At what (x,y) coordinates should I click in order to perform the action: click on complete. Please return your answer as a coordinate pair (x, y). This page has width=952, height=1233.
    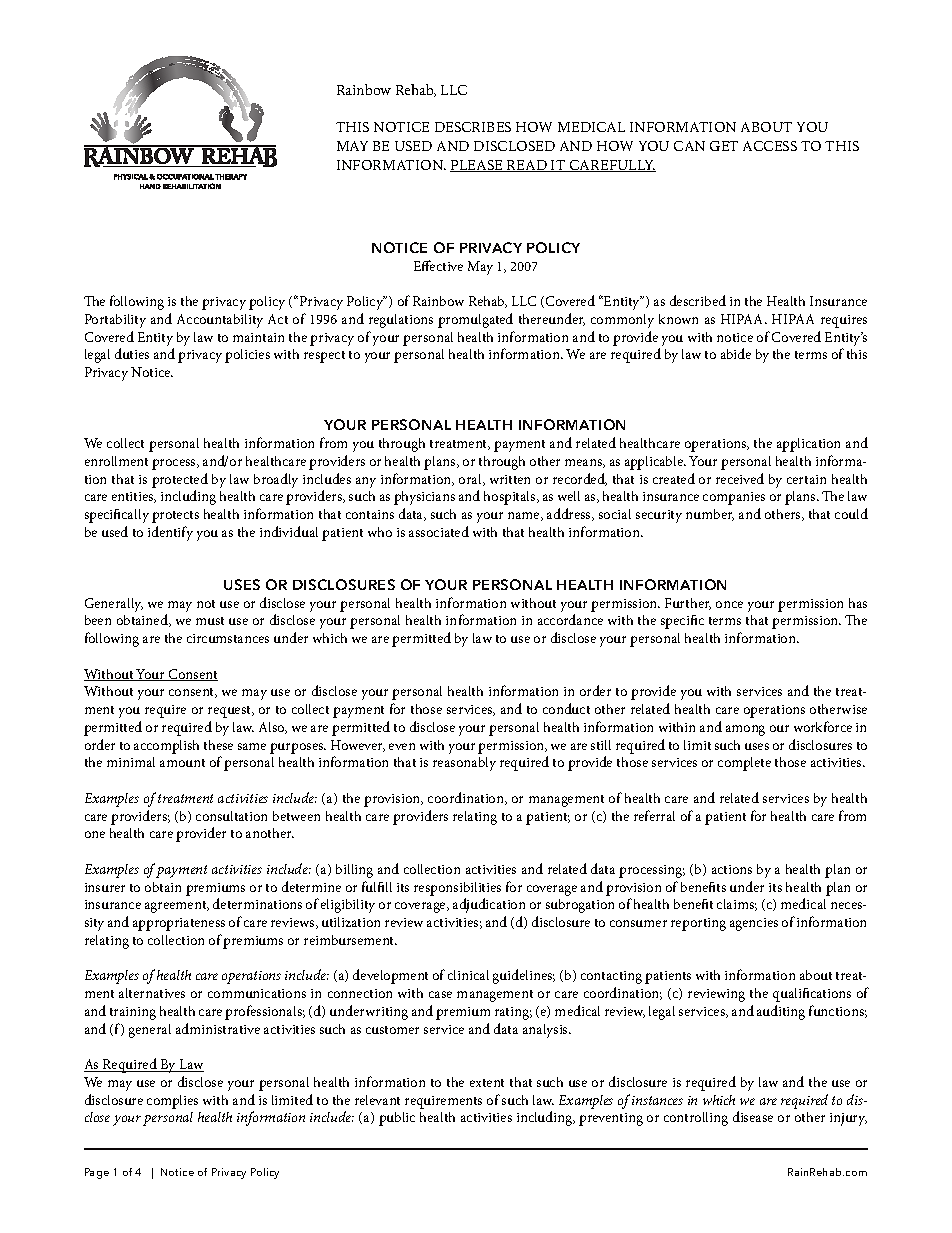
    Looking at the image, I should click on (744, 764).
